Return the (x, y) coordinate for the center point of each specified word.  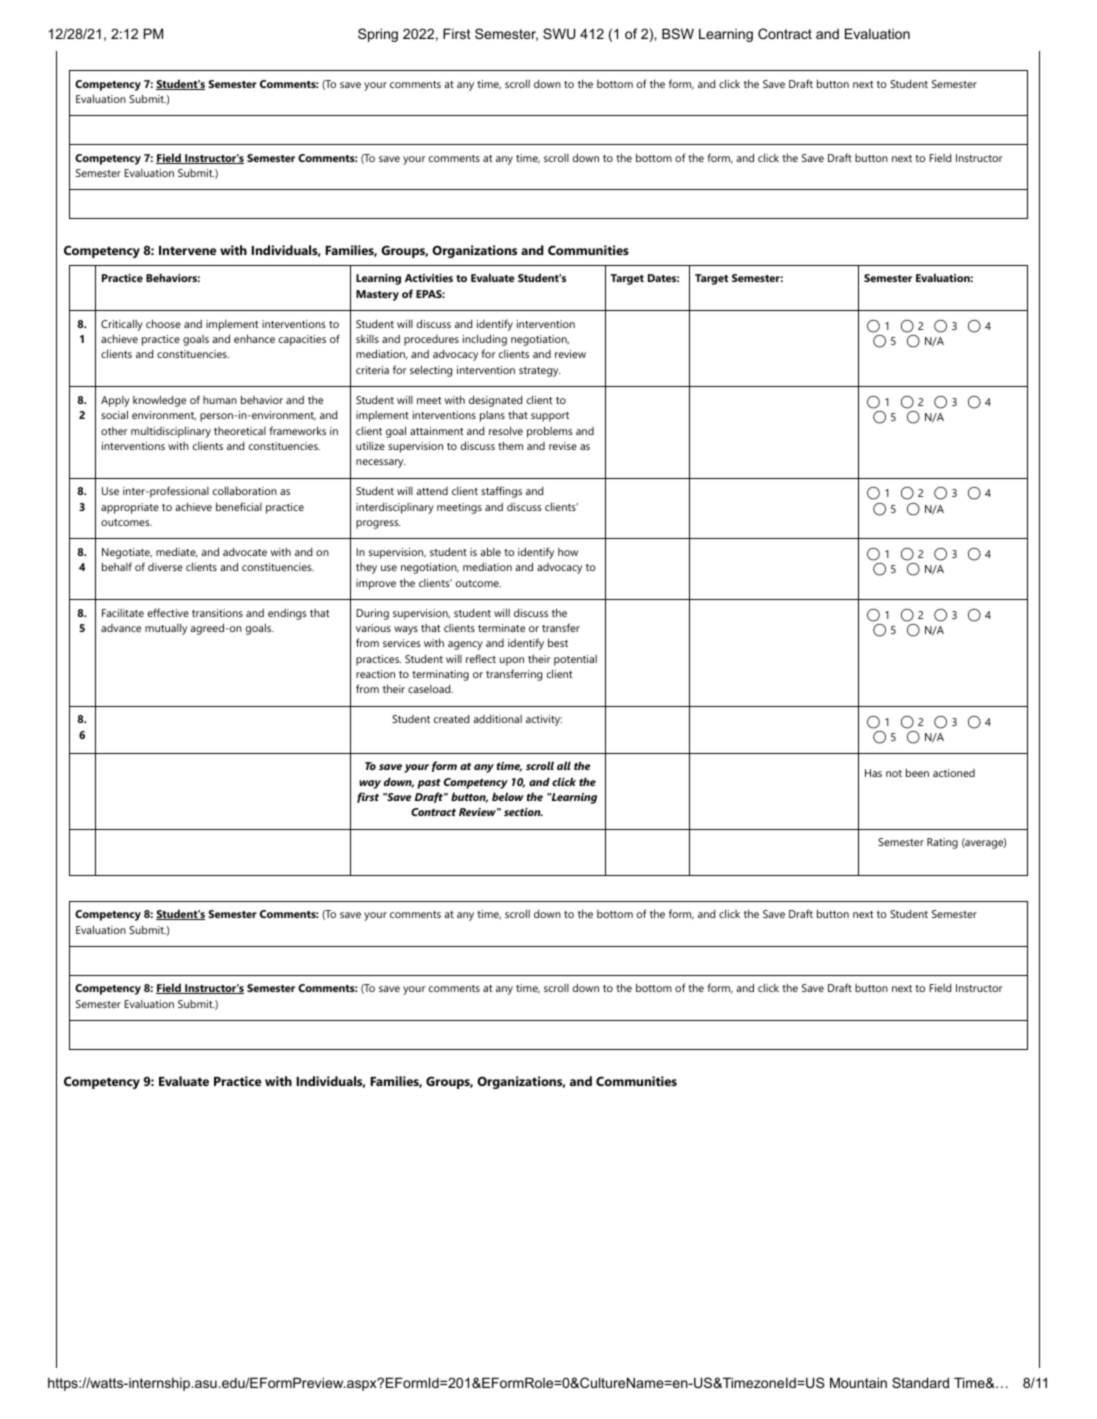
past (429, 784)
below (508, 796)
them (510, 445)
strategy (540, 372)
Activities (429, 278)
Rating (942, 843)
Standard (920, 1382)
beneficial (239, 506)
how (568, 552)
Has (873, 773)
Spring (378, 35)
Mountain (858, 1382)
